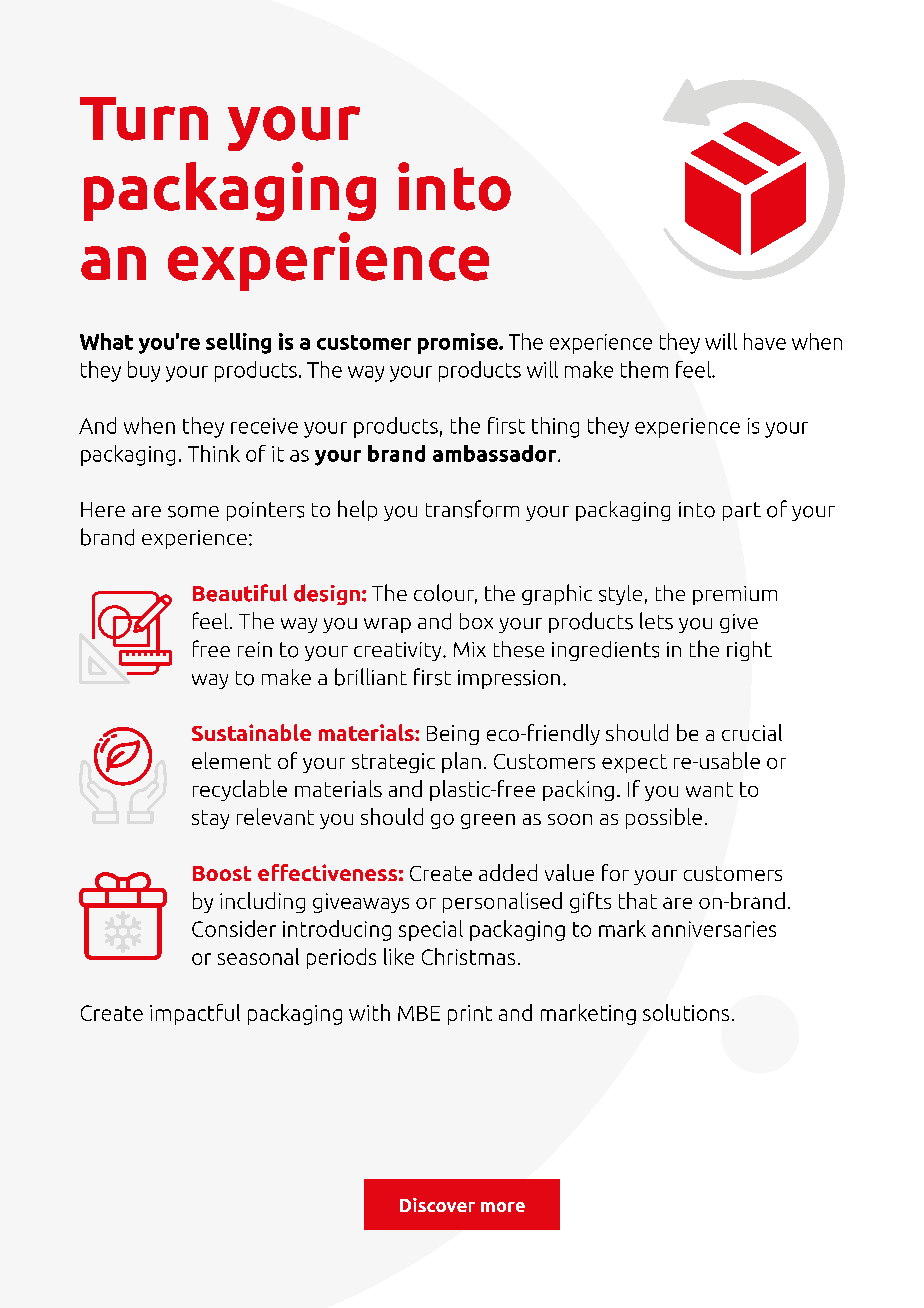 This document has height=1308, width=924. What do you see at coordinates (195, 1014) in the document?
I see `impactful` at bounding box center [195, 1014].
